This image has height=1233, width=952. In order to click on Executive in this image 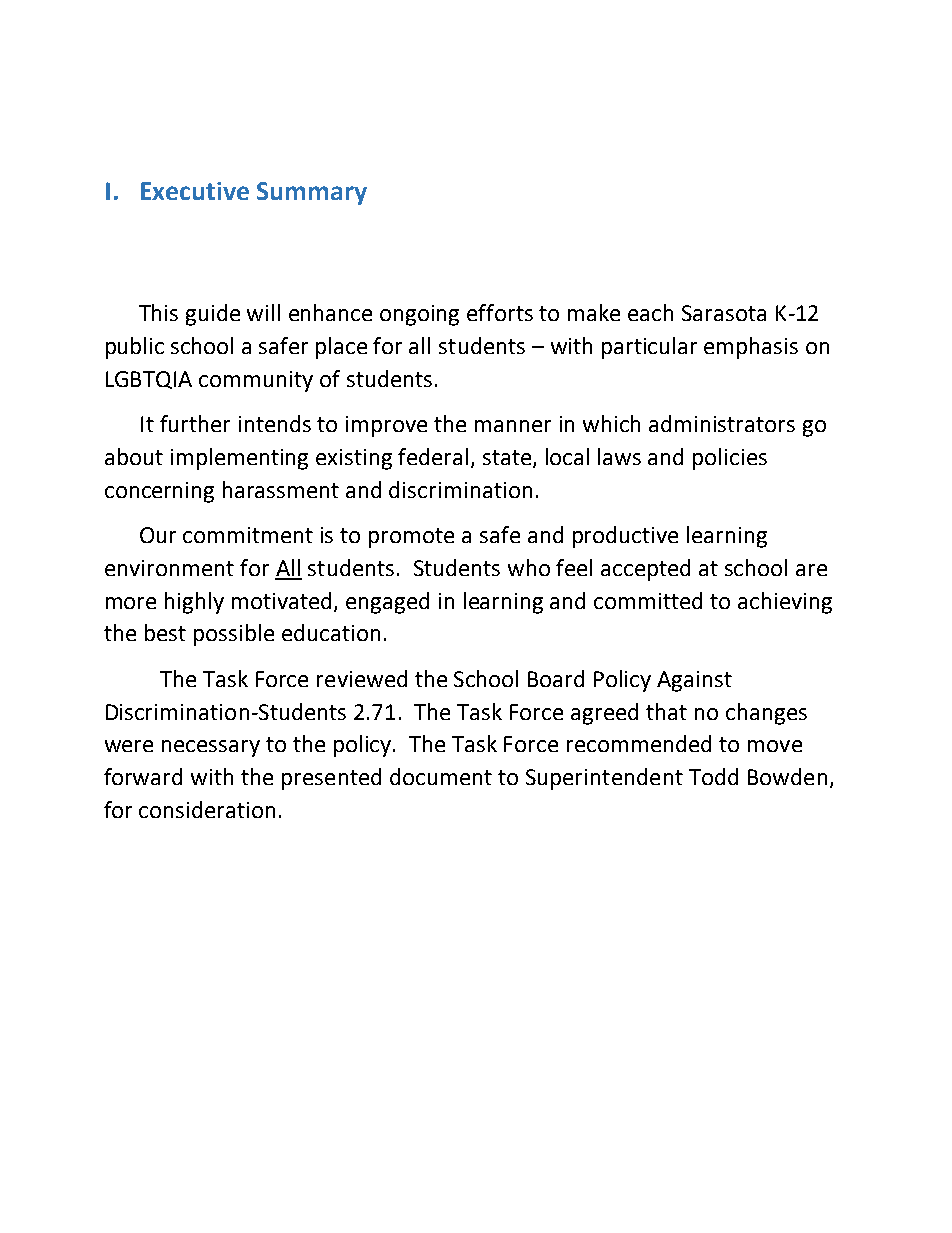, I will do `click(195, 191)`.
